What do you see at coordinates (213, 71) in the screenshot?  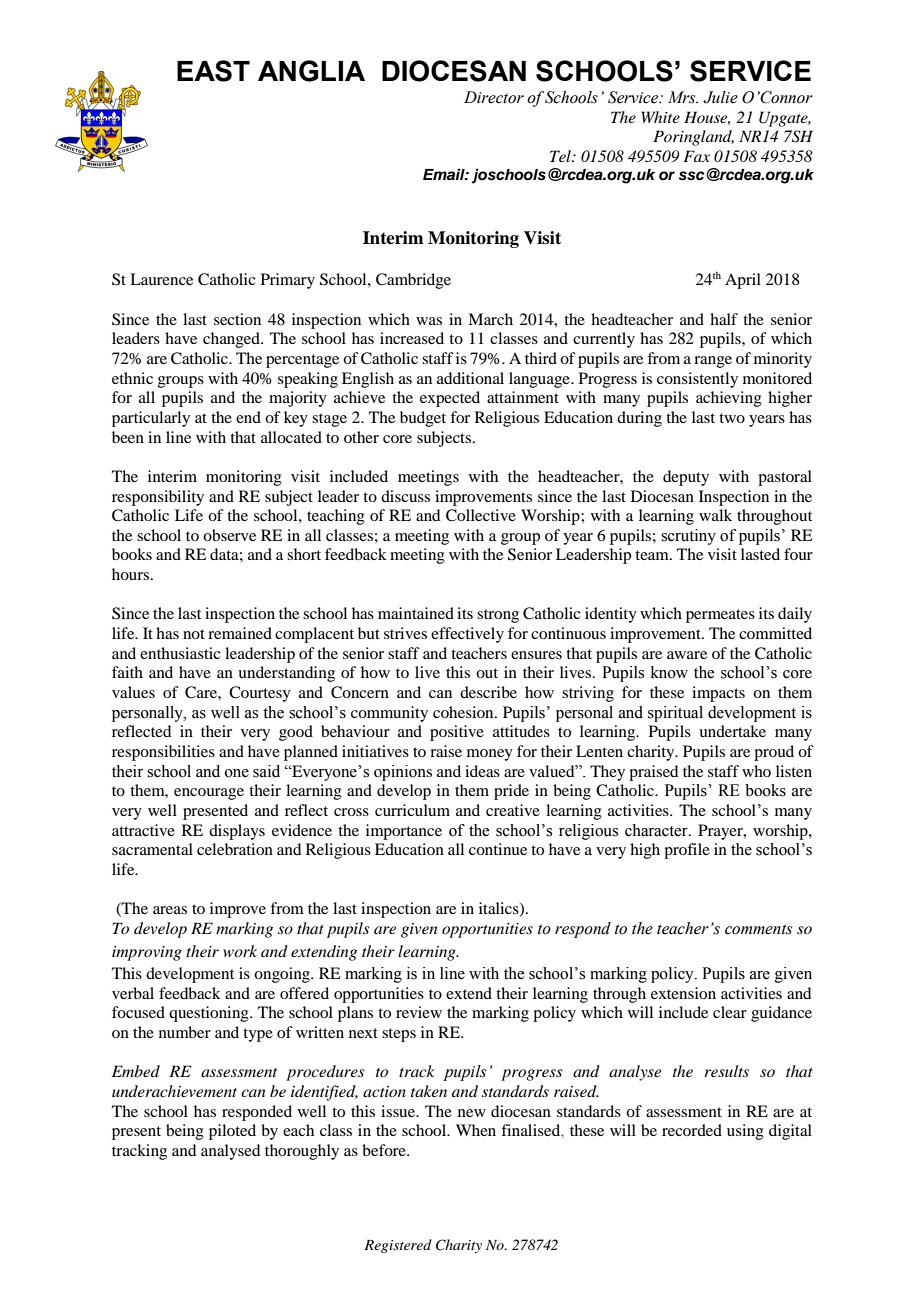 I see `EAST` at bounding box center [213, 71].
